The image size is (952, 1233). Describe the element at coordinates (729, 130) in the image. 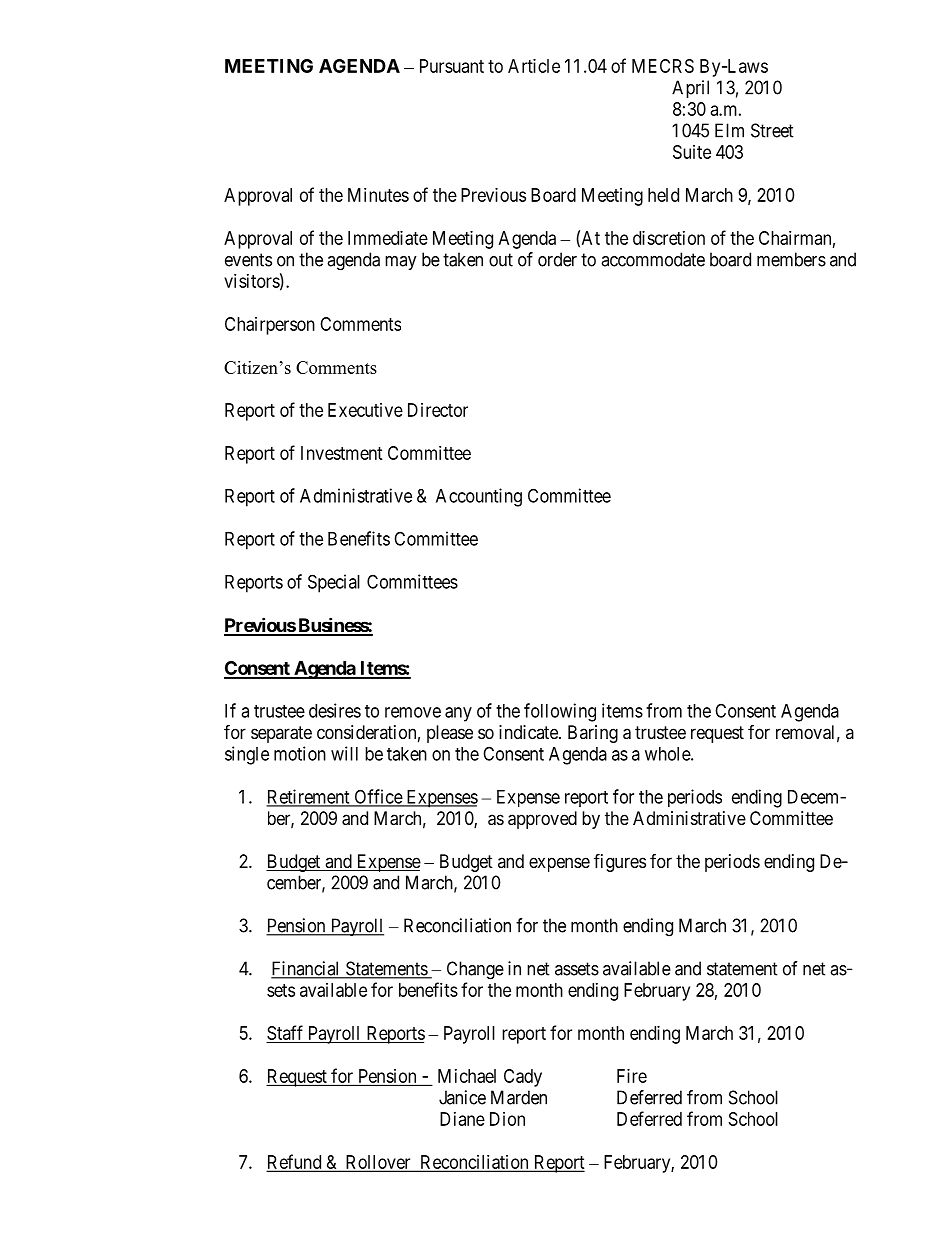

I see `Elm` at that location.
